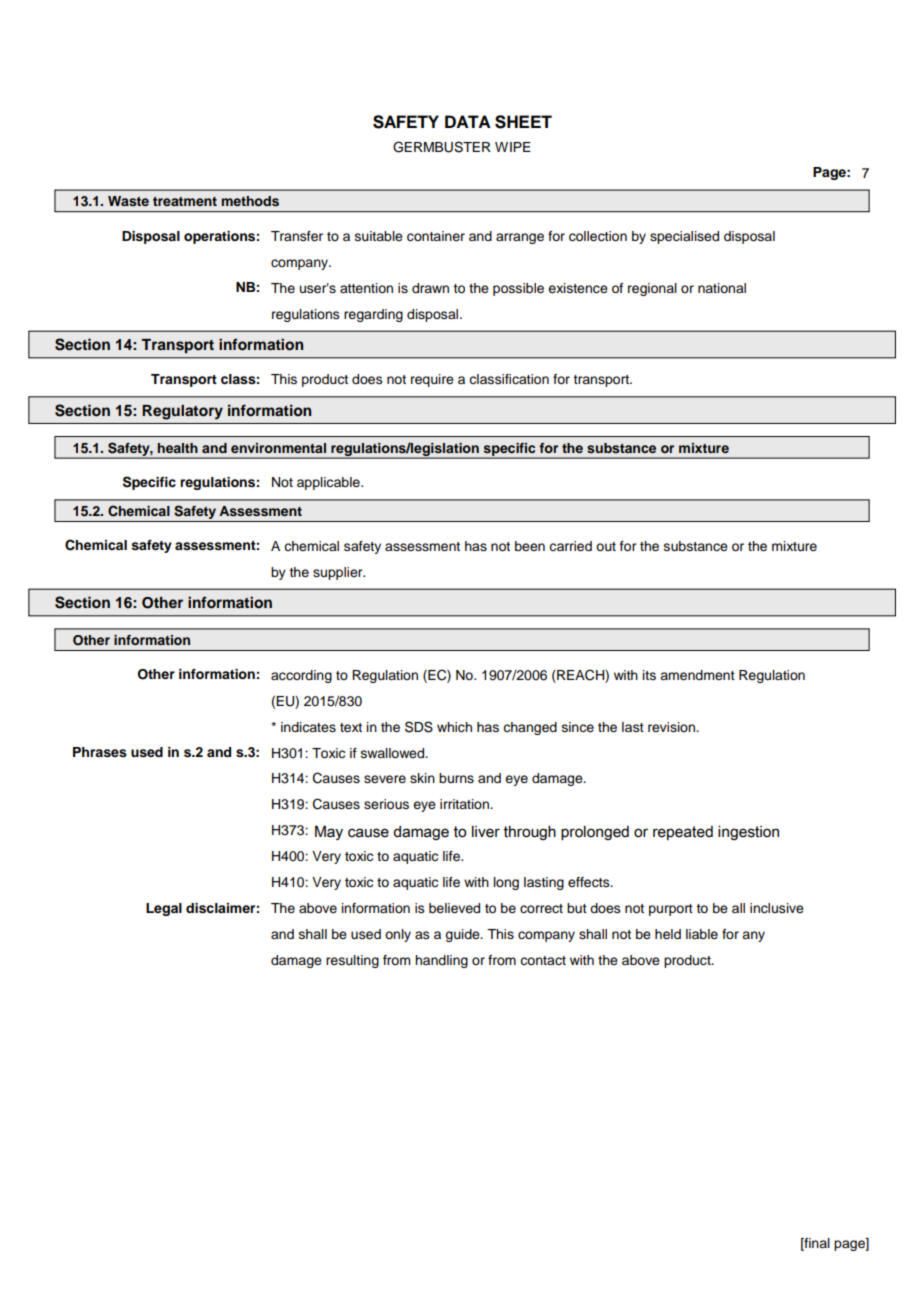 The width and height of the screenshot is (924, 1308). What do you see at coordinates (178, 448) in the screenshot?
I see `health` at bounding box center [178, 448].
